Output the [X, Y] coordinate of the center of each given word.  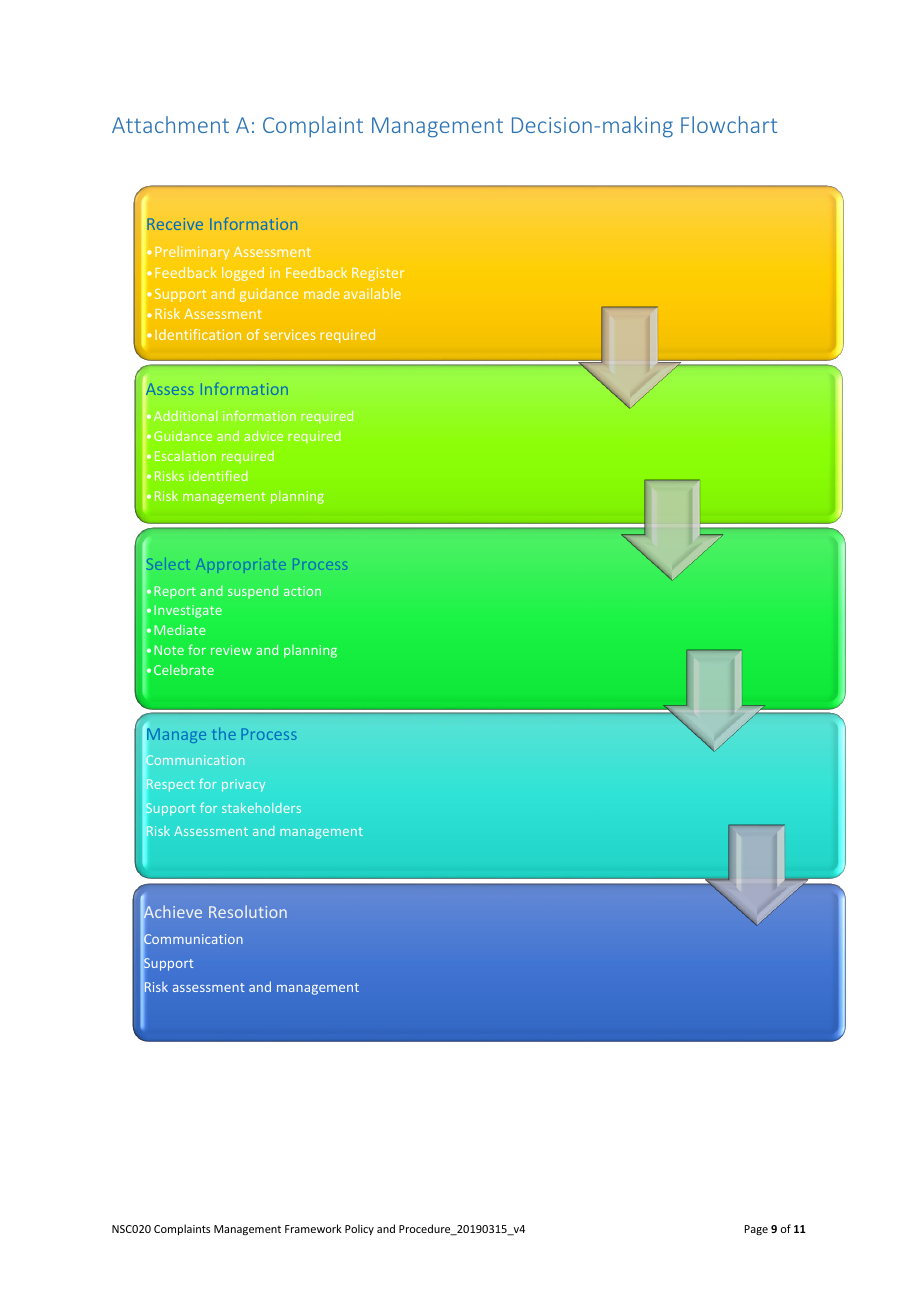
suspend [253, 592]
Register [378, 274]
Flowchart [729, 124]
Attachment [170, 124]
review [231, 650]
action [302, 591]
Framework [313, 1228]
